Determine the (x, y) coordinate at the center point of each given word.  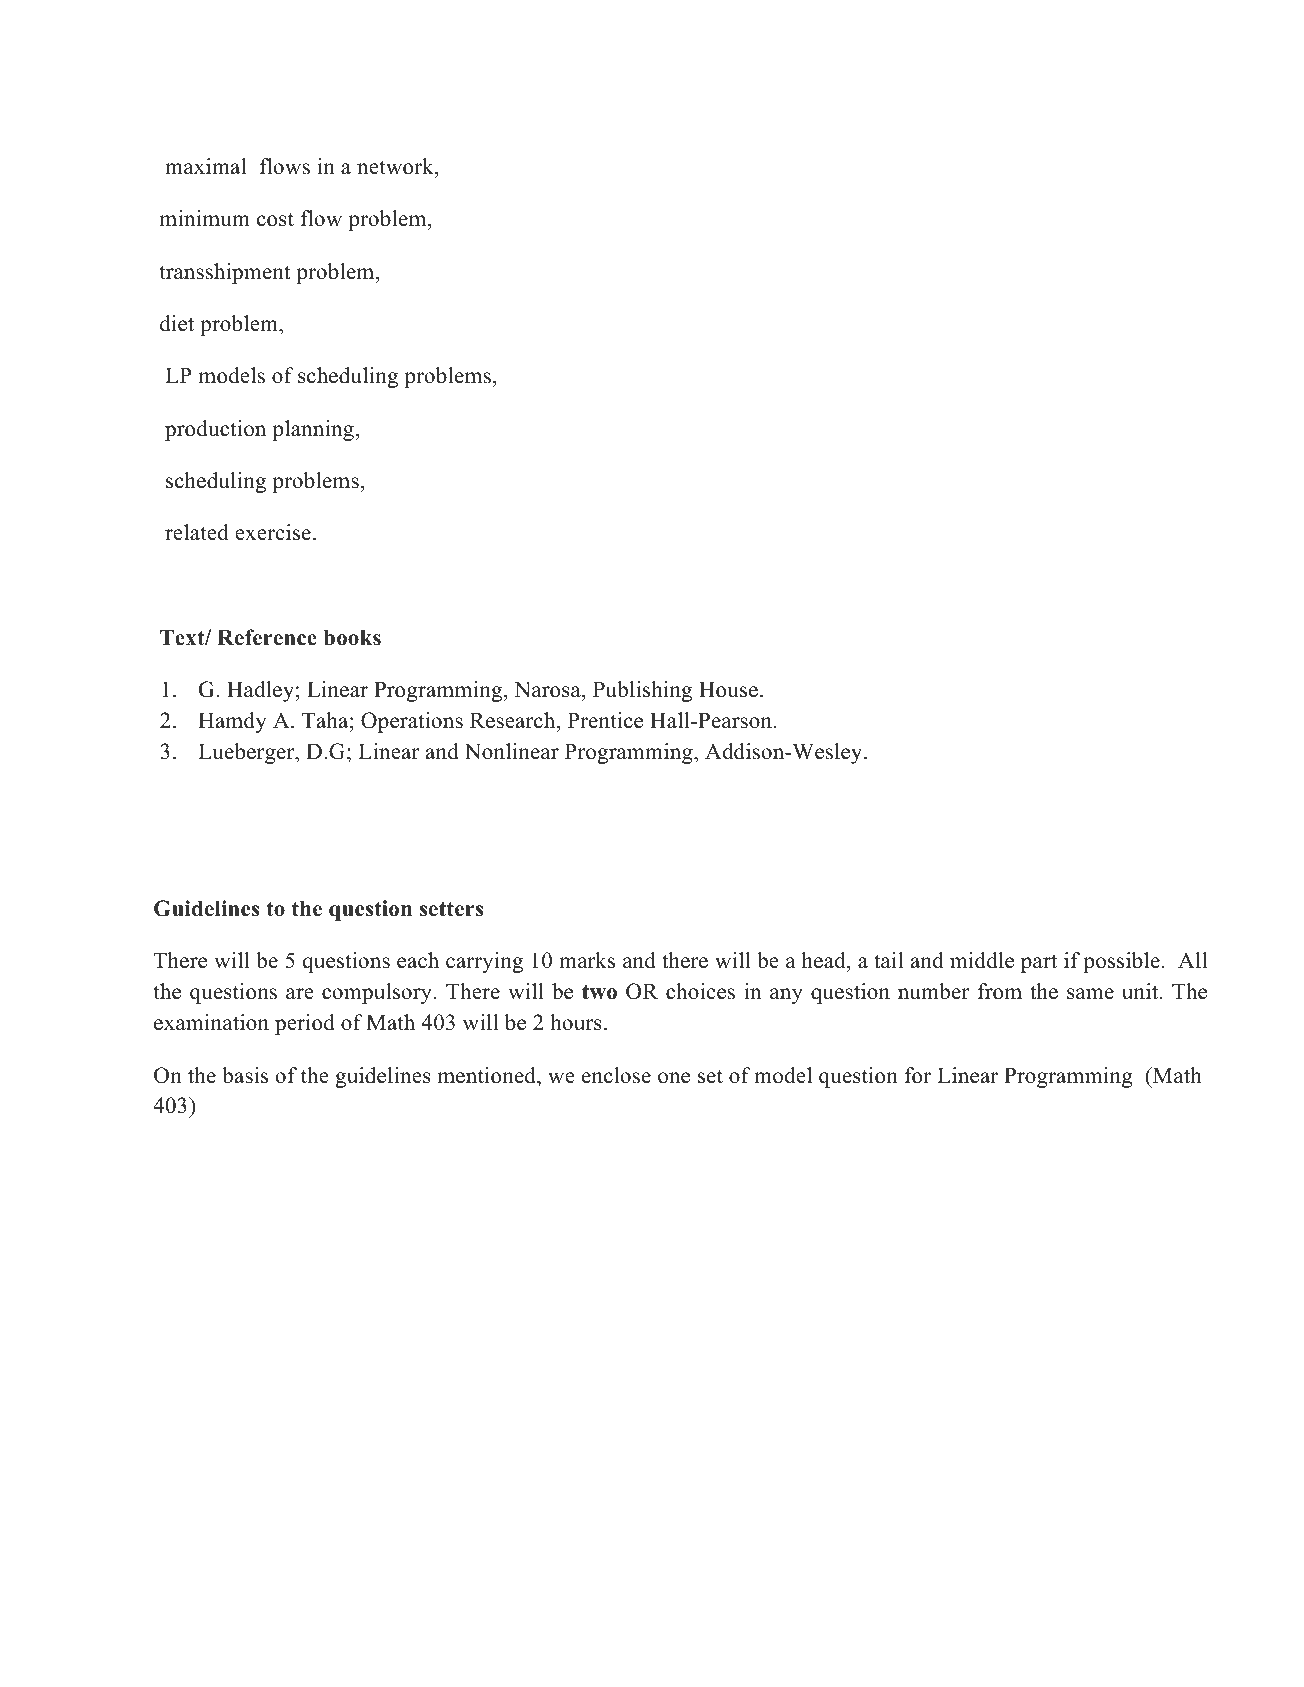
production (215, 430)
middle (982, 960)
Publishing (642, 691)
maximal (205, 166)
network (396, 168)
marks (587, 960)
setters (451, 909)
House (728, 689)
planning (313, 430)
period (305, 1024)
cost (275, 219)
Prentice (605, 720)
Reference (267, 637)
